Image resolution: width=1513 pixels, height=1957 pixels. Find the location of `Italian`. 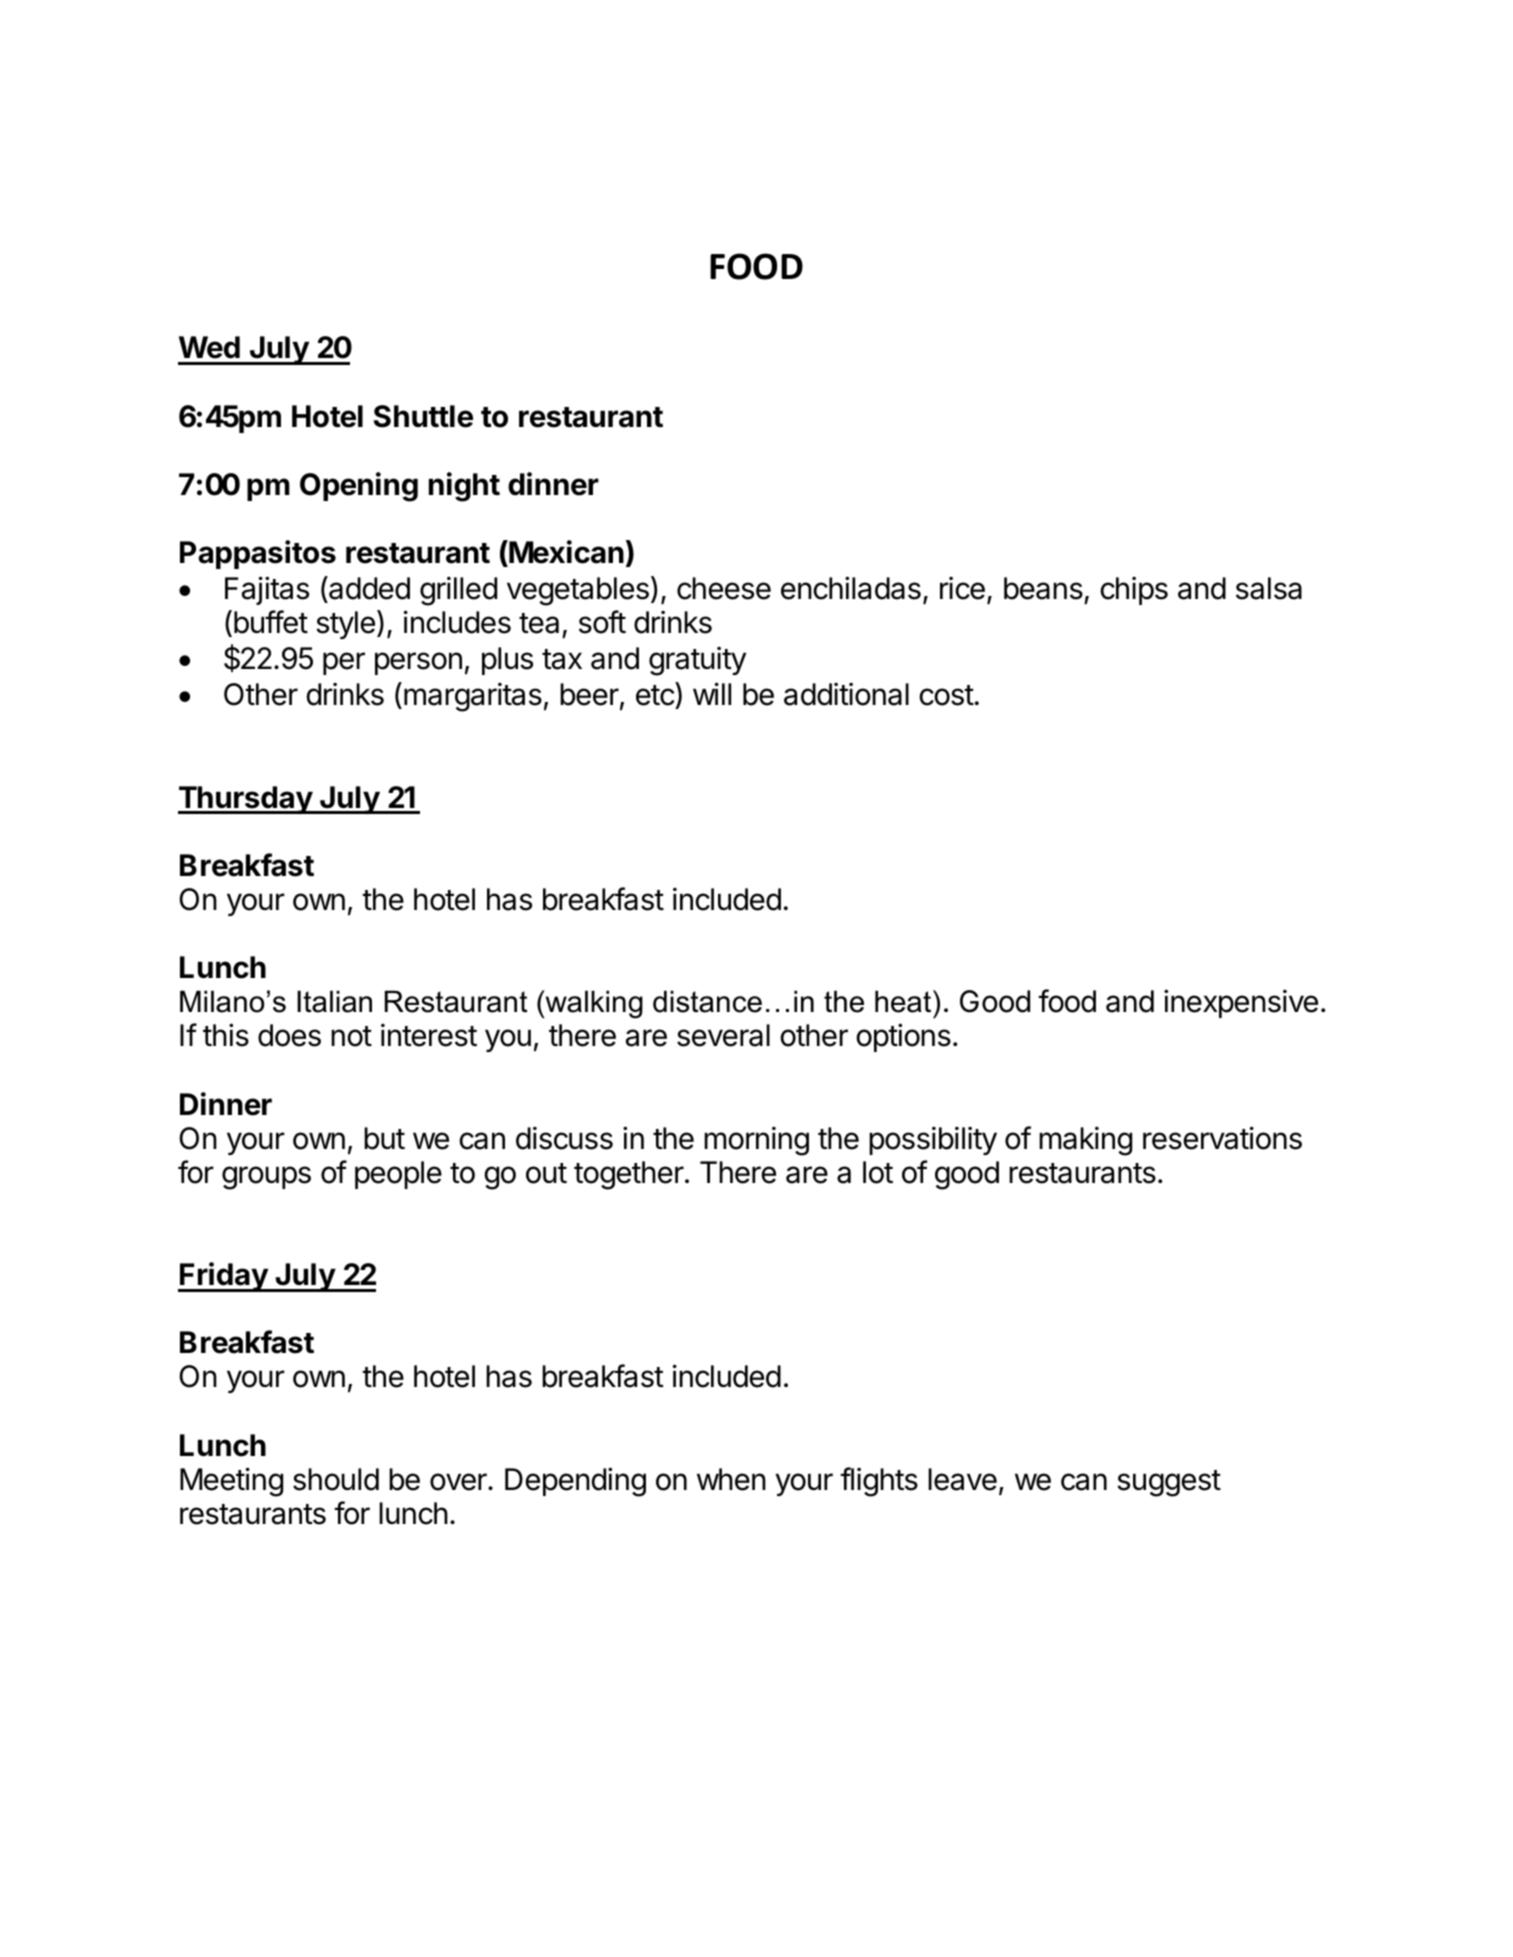

Italian is located at coordinates (334, 1001).
